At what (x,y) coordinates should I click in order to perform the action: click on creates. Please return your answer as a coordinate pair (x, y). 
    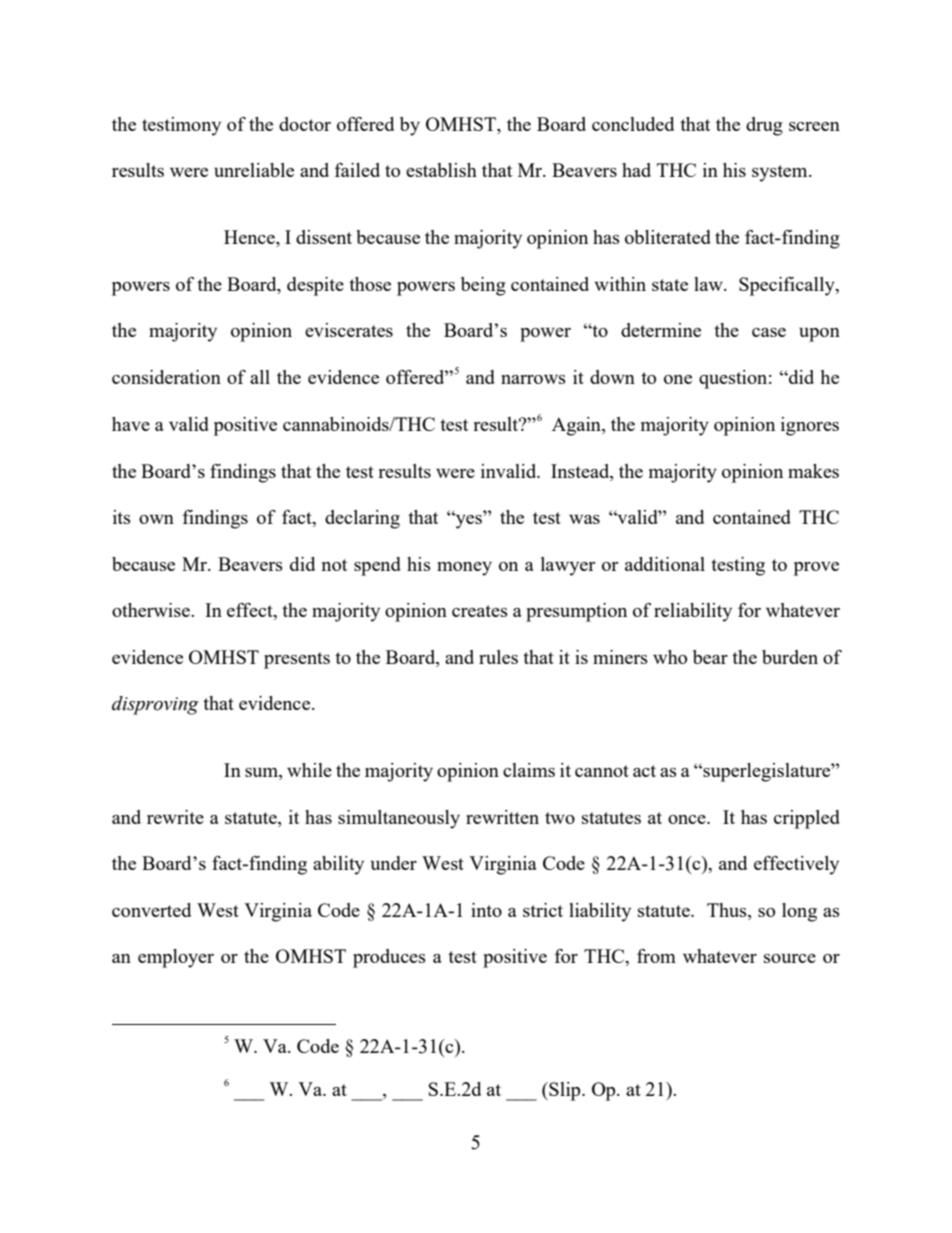
    Looking at the image, I should click on (480, 611).
